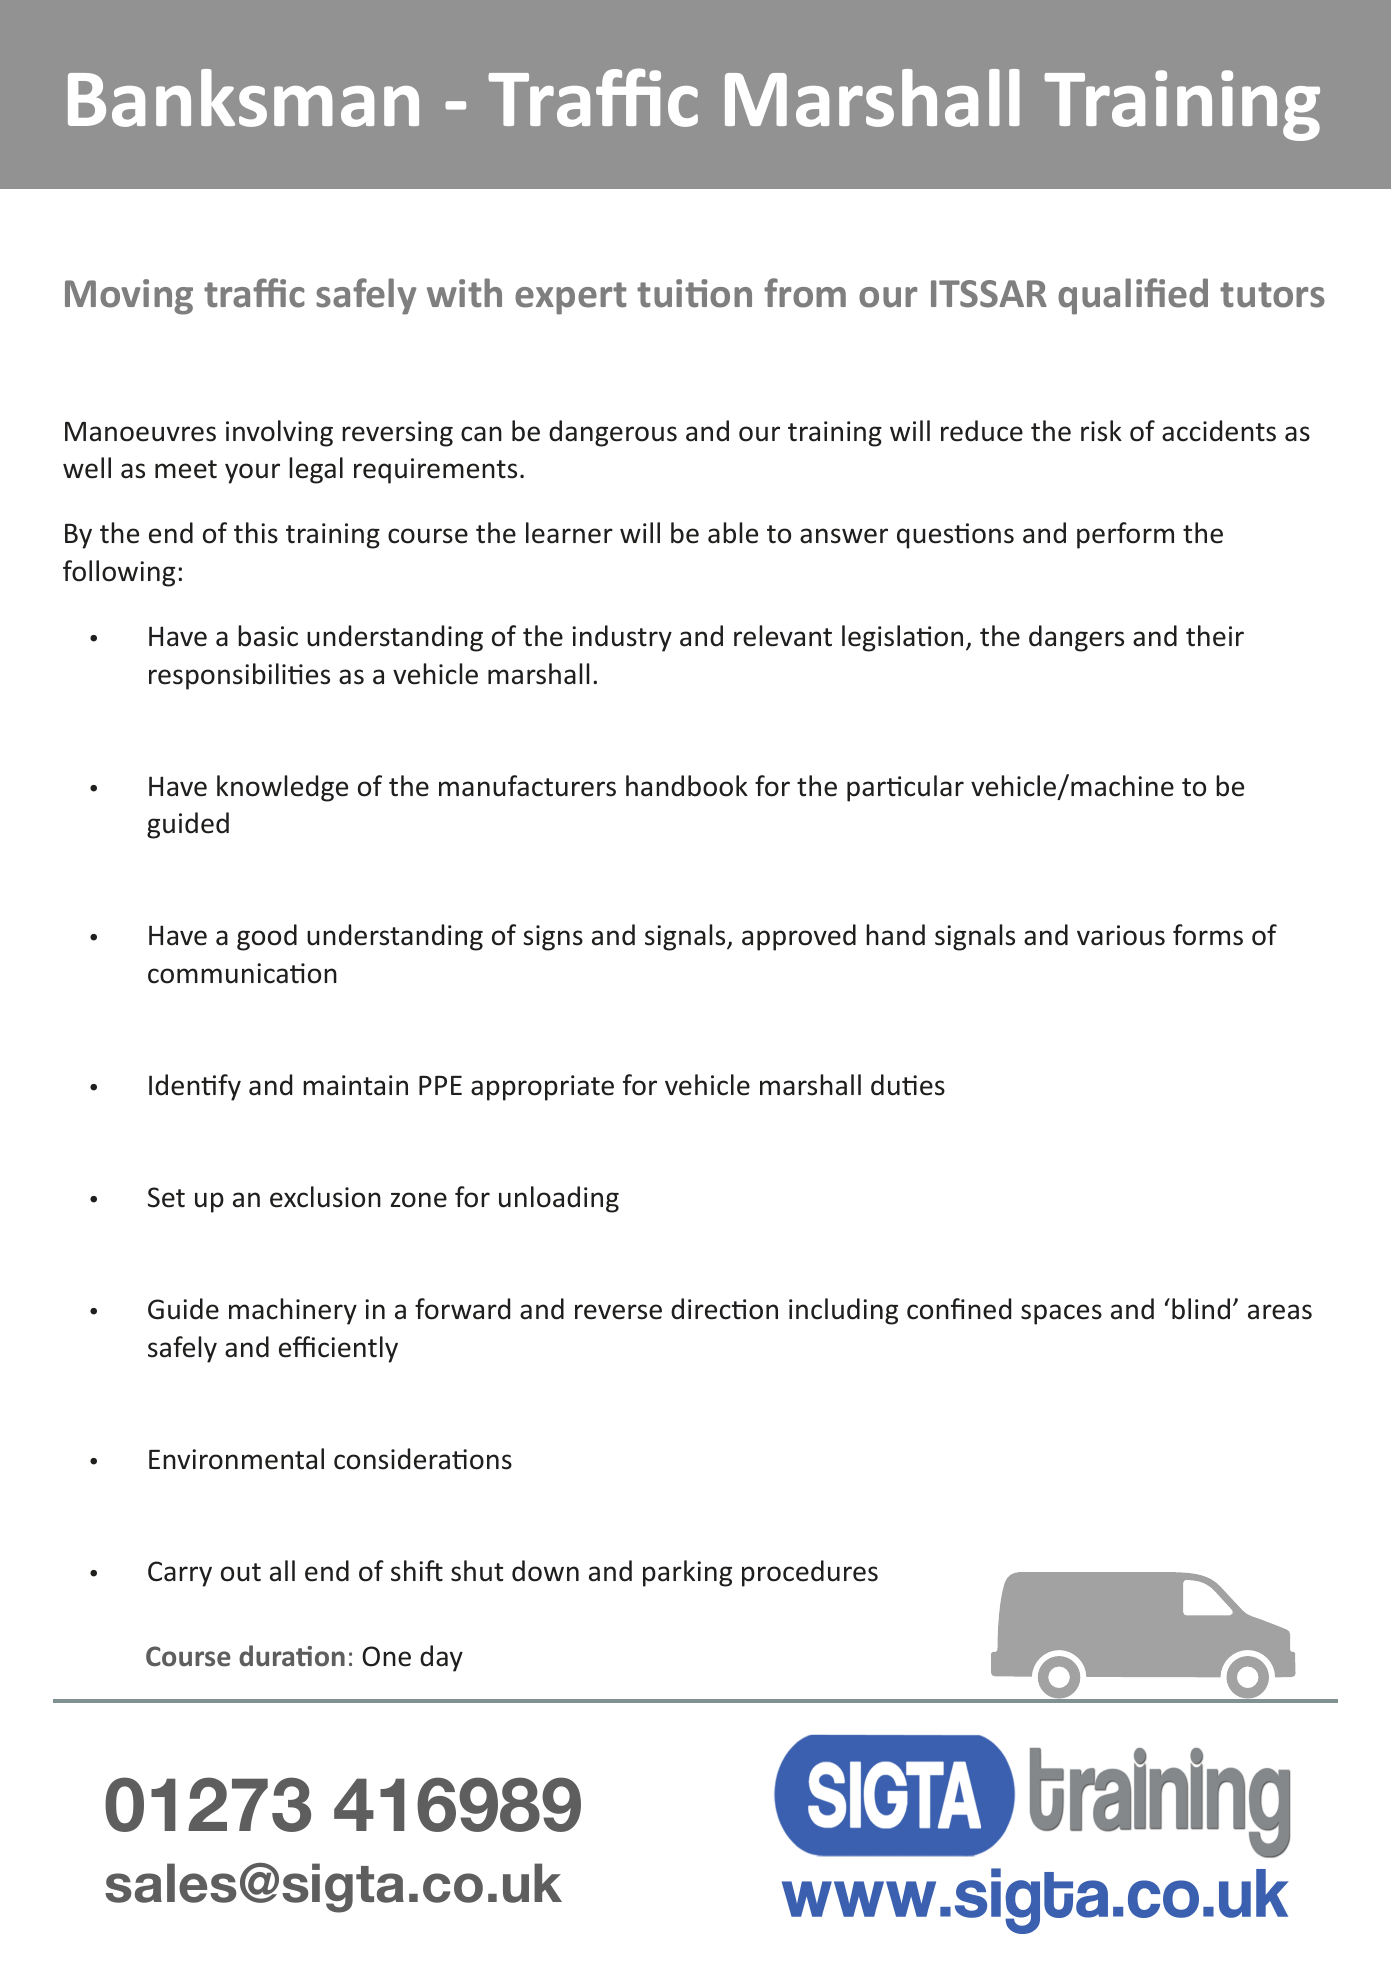 The width and height of the page is (1391, 1967). Describe the element at coordinates (241, 1572) in the page. I see `out` at that location.
